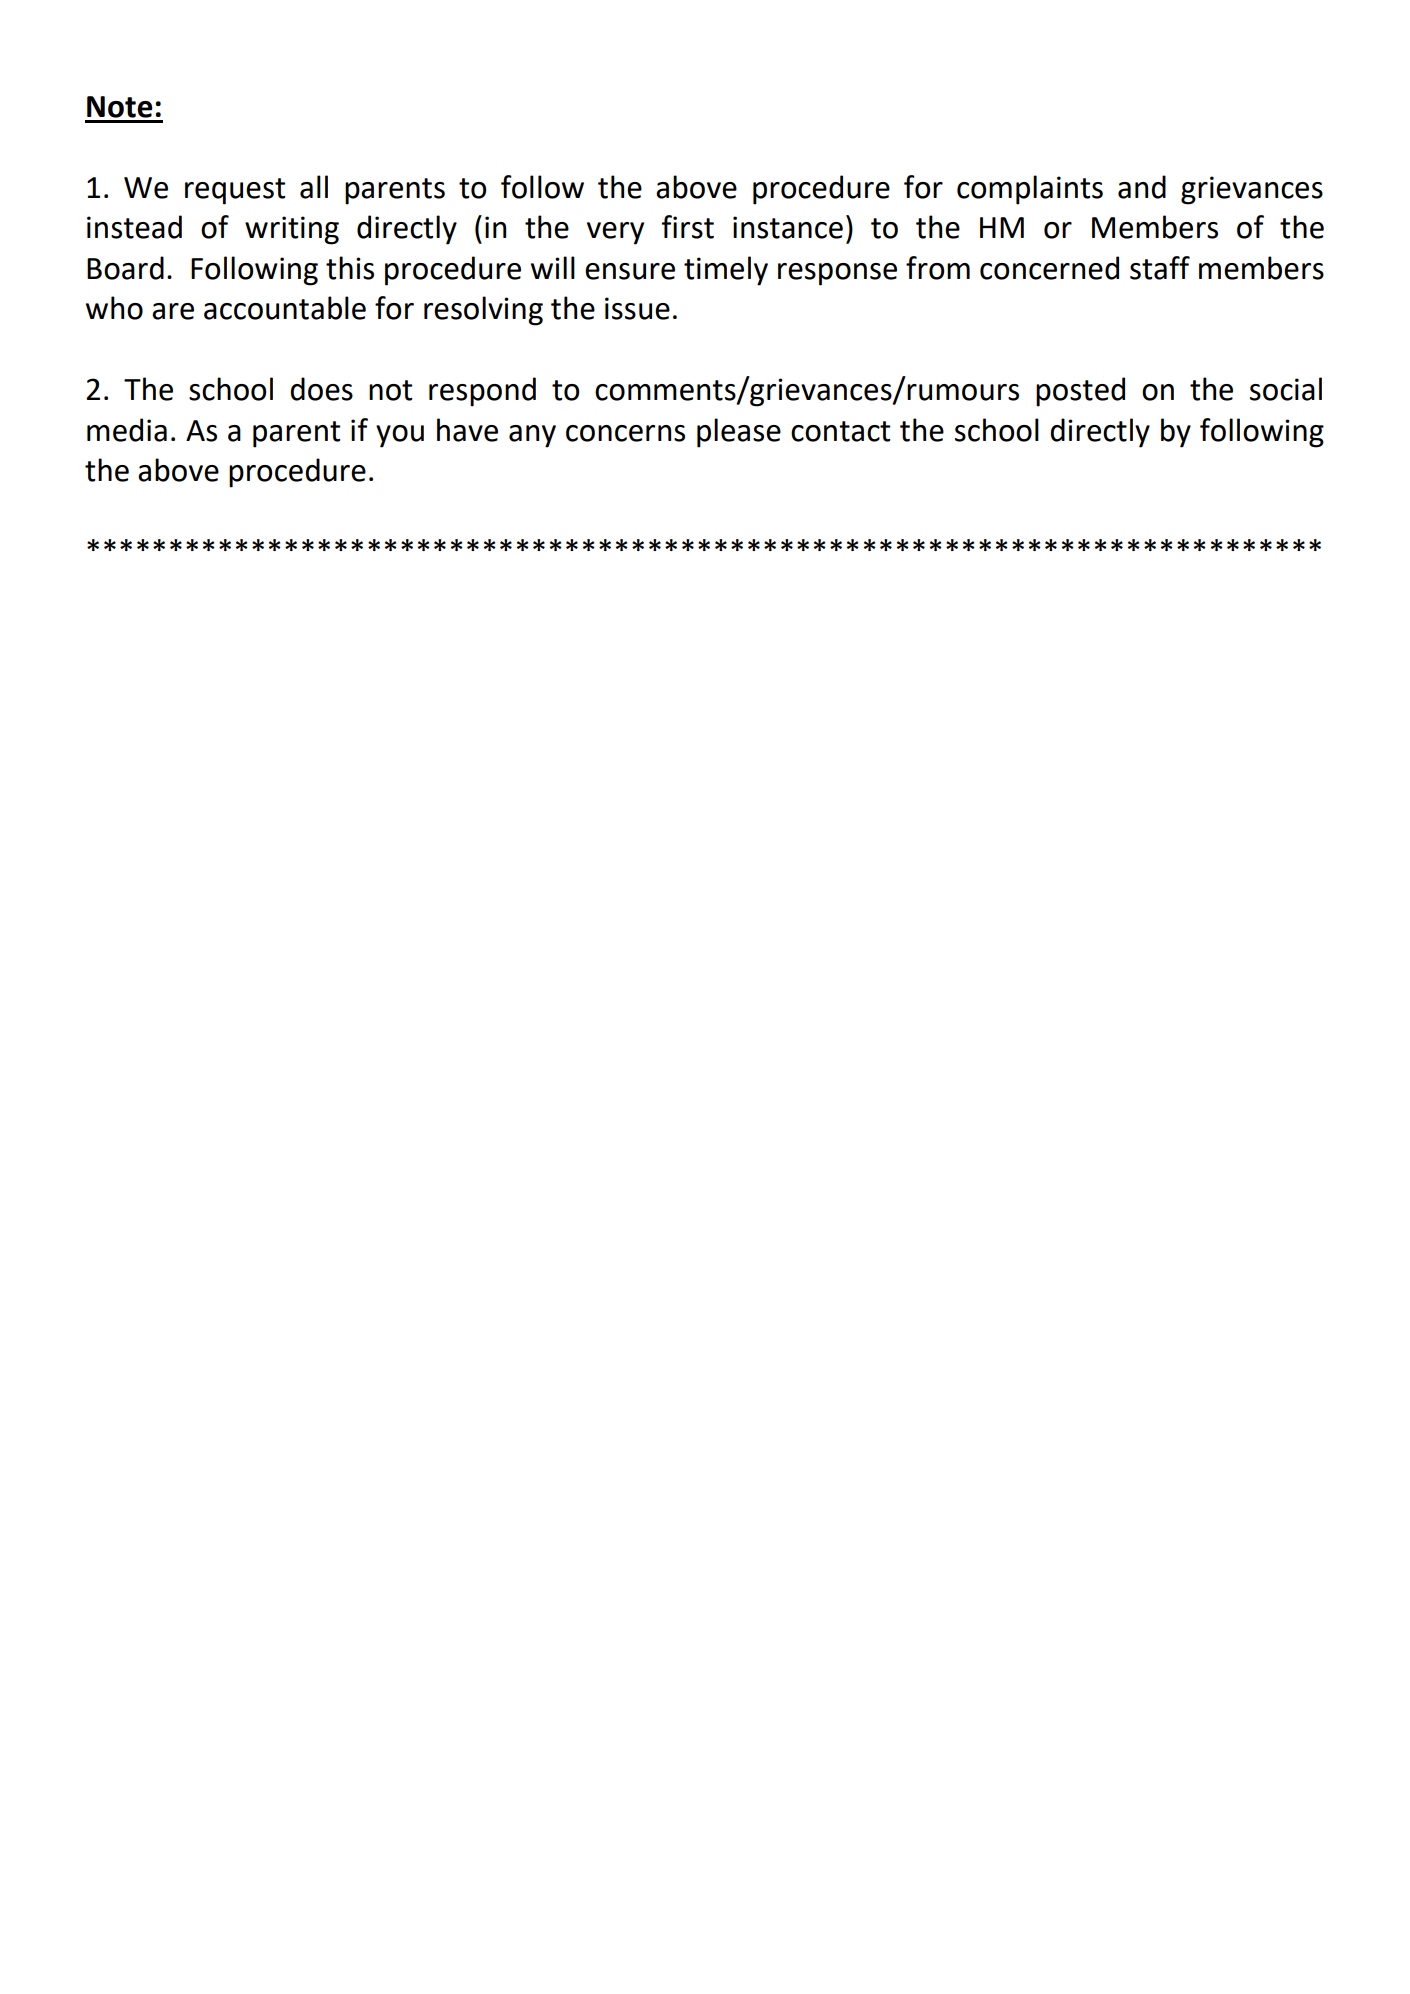 The image size is (1410, 1994). Describe the element at coordinates (688, 227) in the document. I see `first` at that location.
